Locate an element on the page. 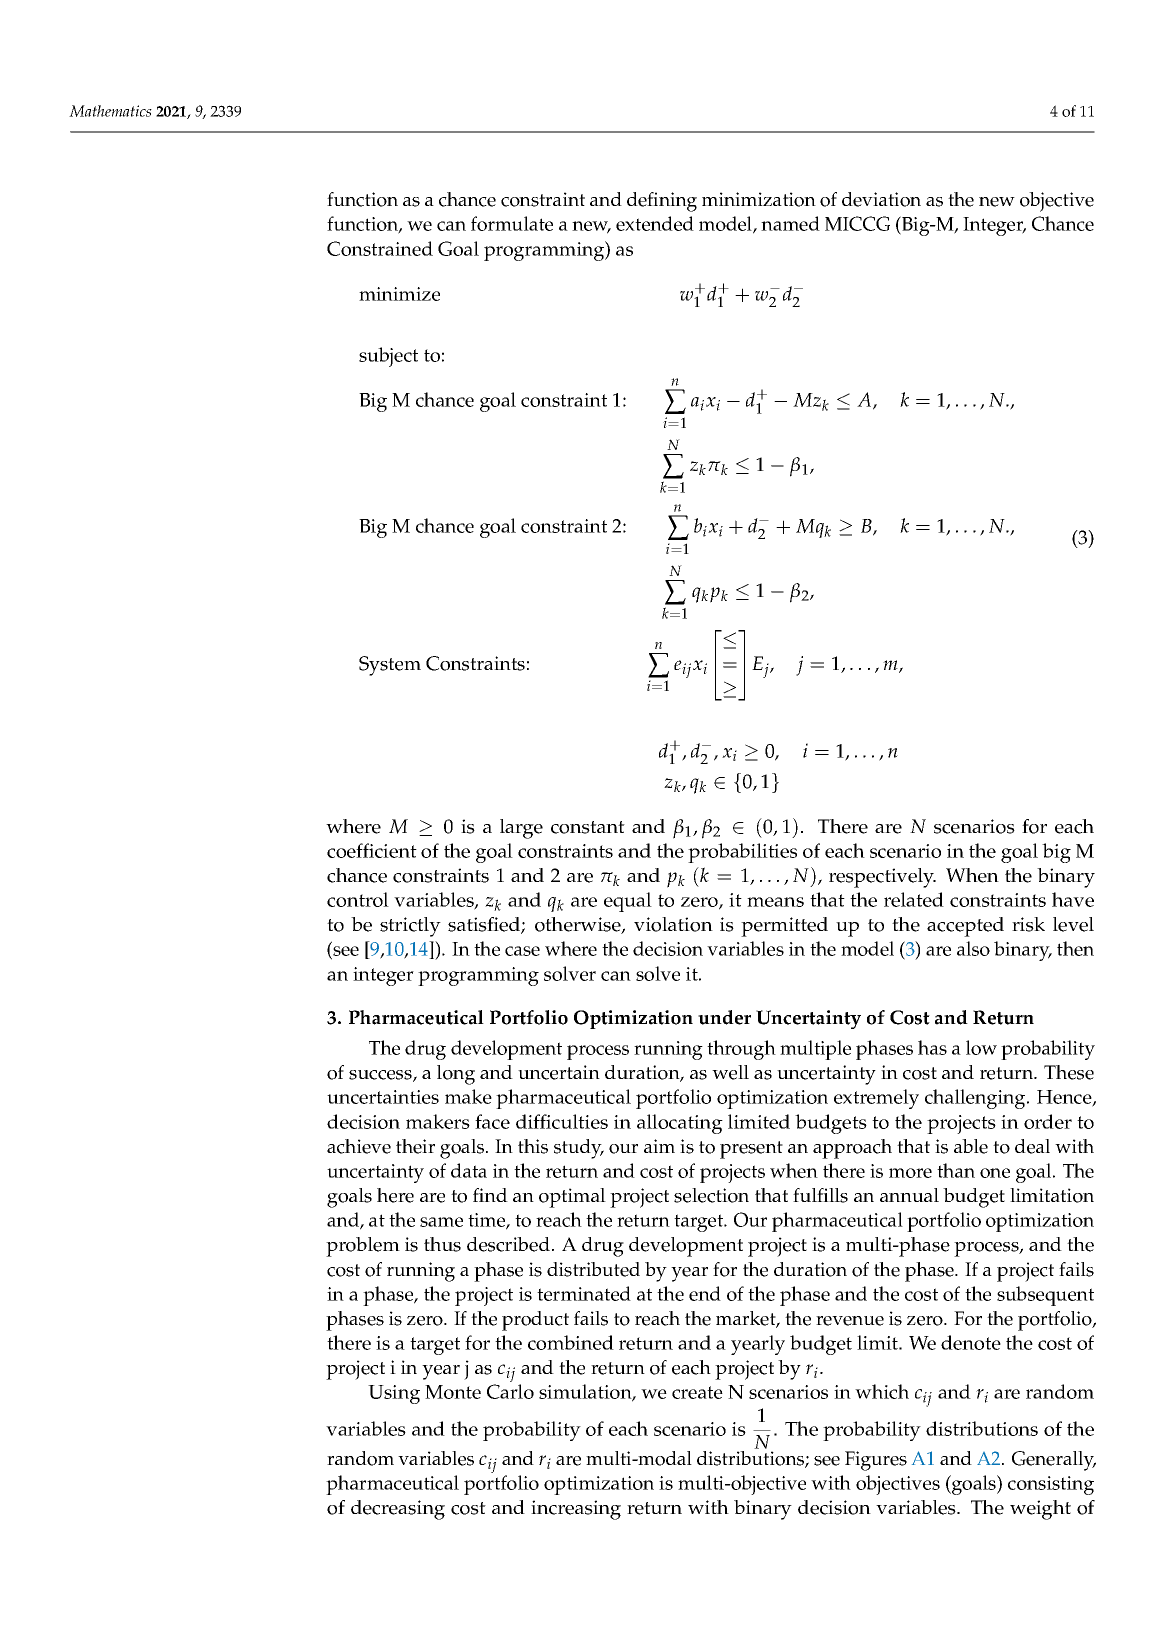 The width and height of the image is (1165, 1648). defining is located at coordinates (662, 202).
